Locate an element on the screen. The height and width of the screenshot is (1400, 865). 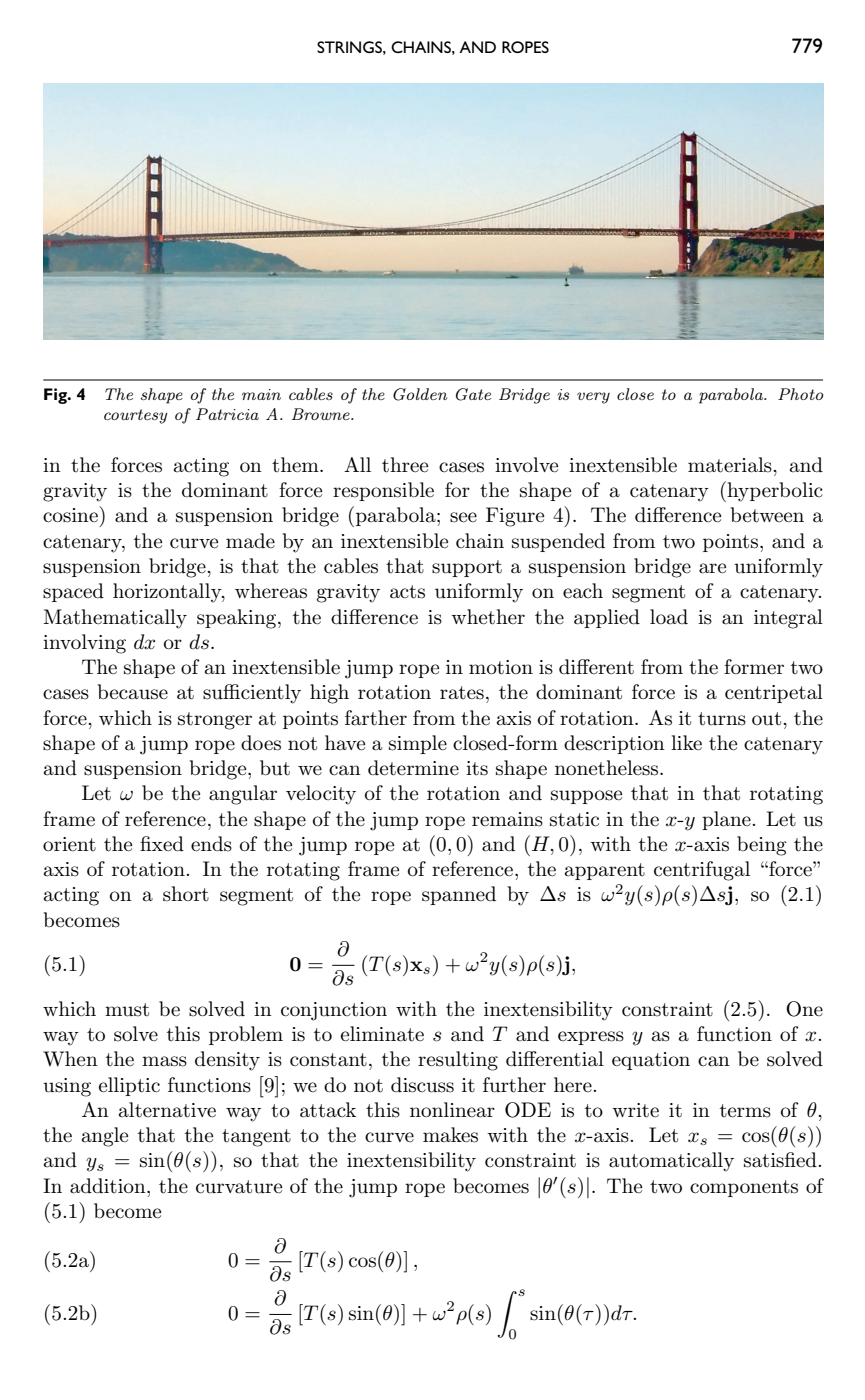
courtesy is located at coordinates (136, 416).
